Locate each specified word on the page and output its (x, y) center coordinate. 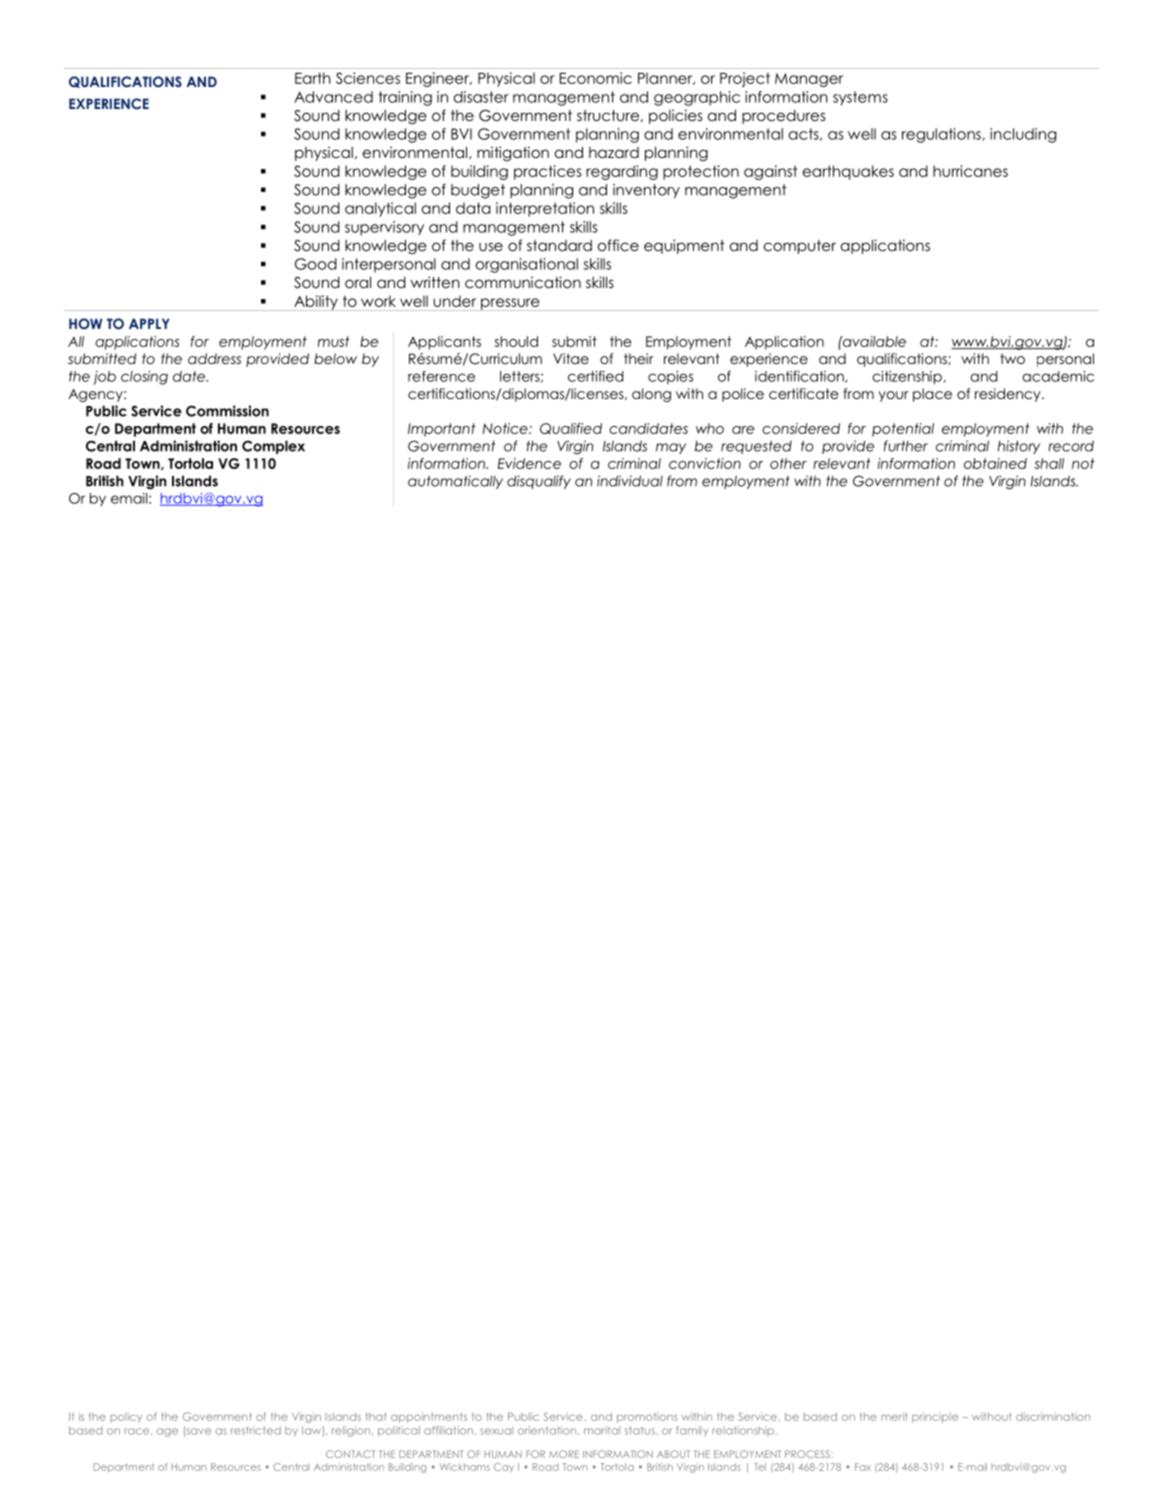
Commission (227, 411)
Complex (273, 447)
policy (126, 1417)
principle (935, 1417)
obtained (995, 463)
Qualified (571, 428)
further (906, 446)
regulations (942, 135)
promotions (647, 1417)
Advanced (333, 97)
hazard (614, 152)
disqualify (539, 482)
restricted (256, 1430)
